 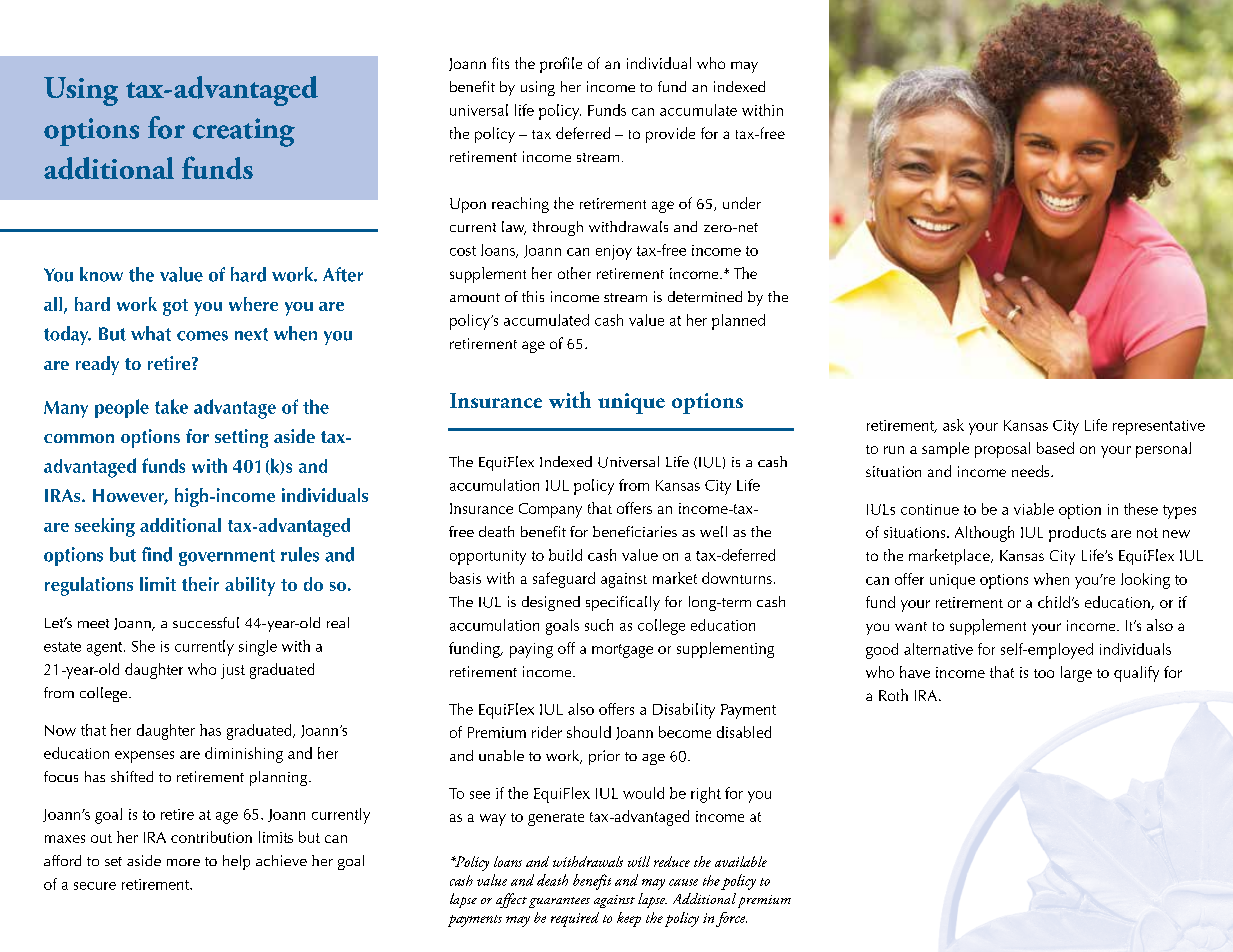 What do you see at coordinates (738, 322) in the screenshot?
I see `planned` at bounding box center [738, 322].
